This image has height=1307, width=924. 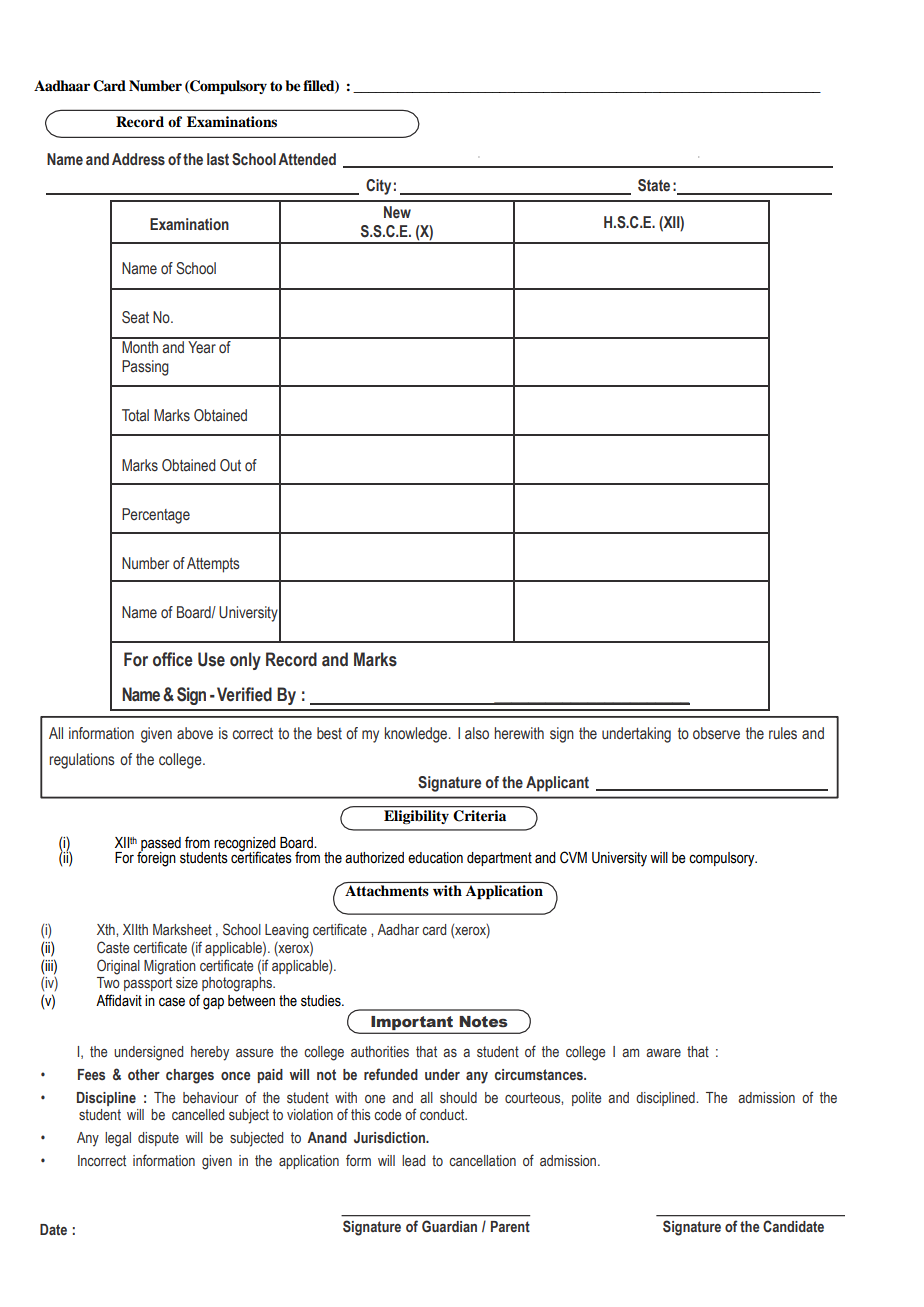 What do you see at coordinates (135, 415) in the image?
I see `Total` at bounding box center [135, 415].
